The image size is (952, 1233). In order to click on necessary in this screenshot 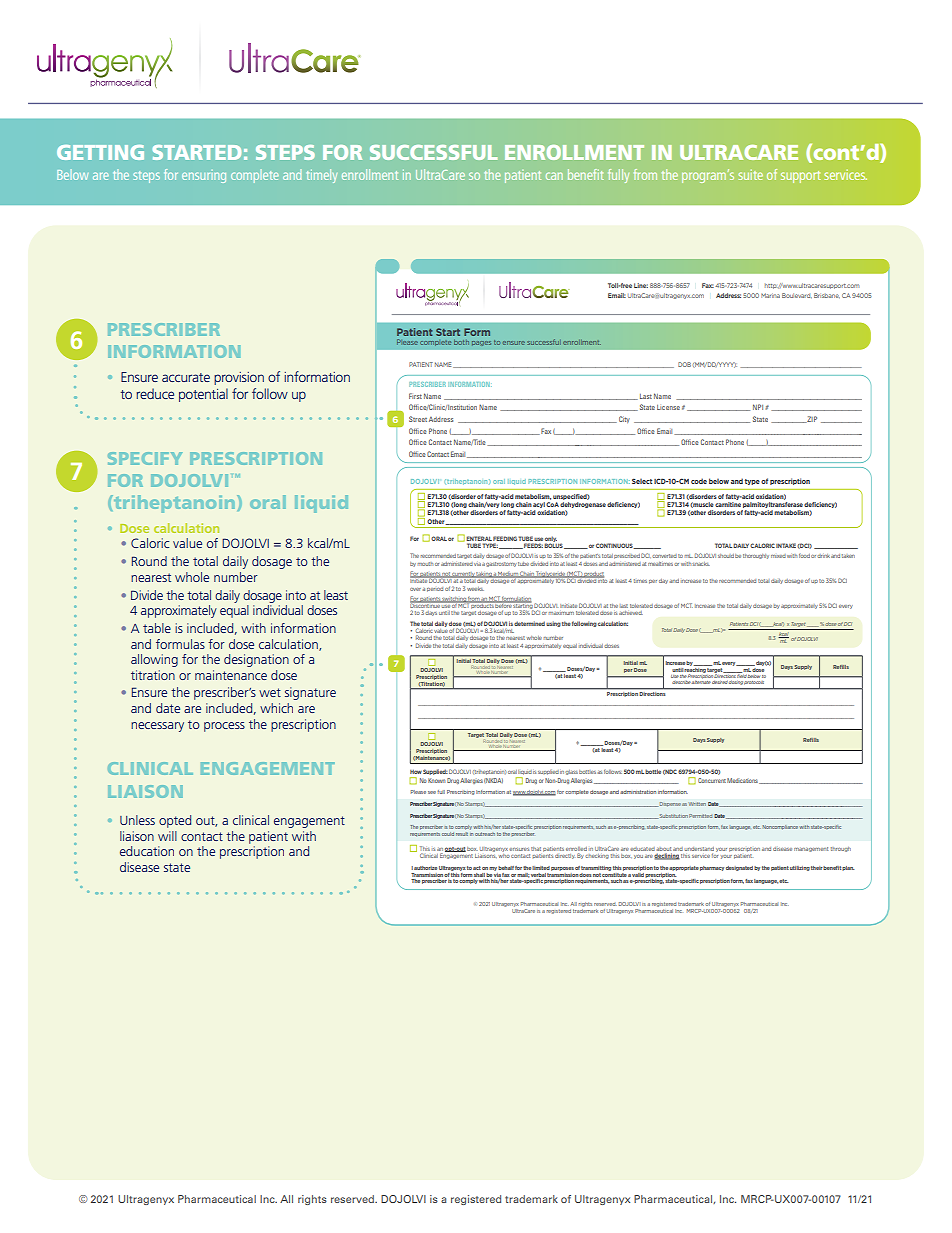, I will do `click(157, 727)`.
